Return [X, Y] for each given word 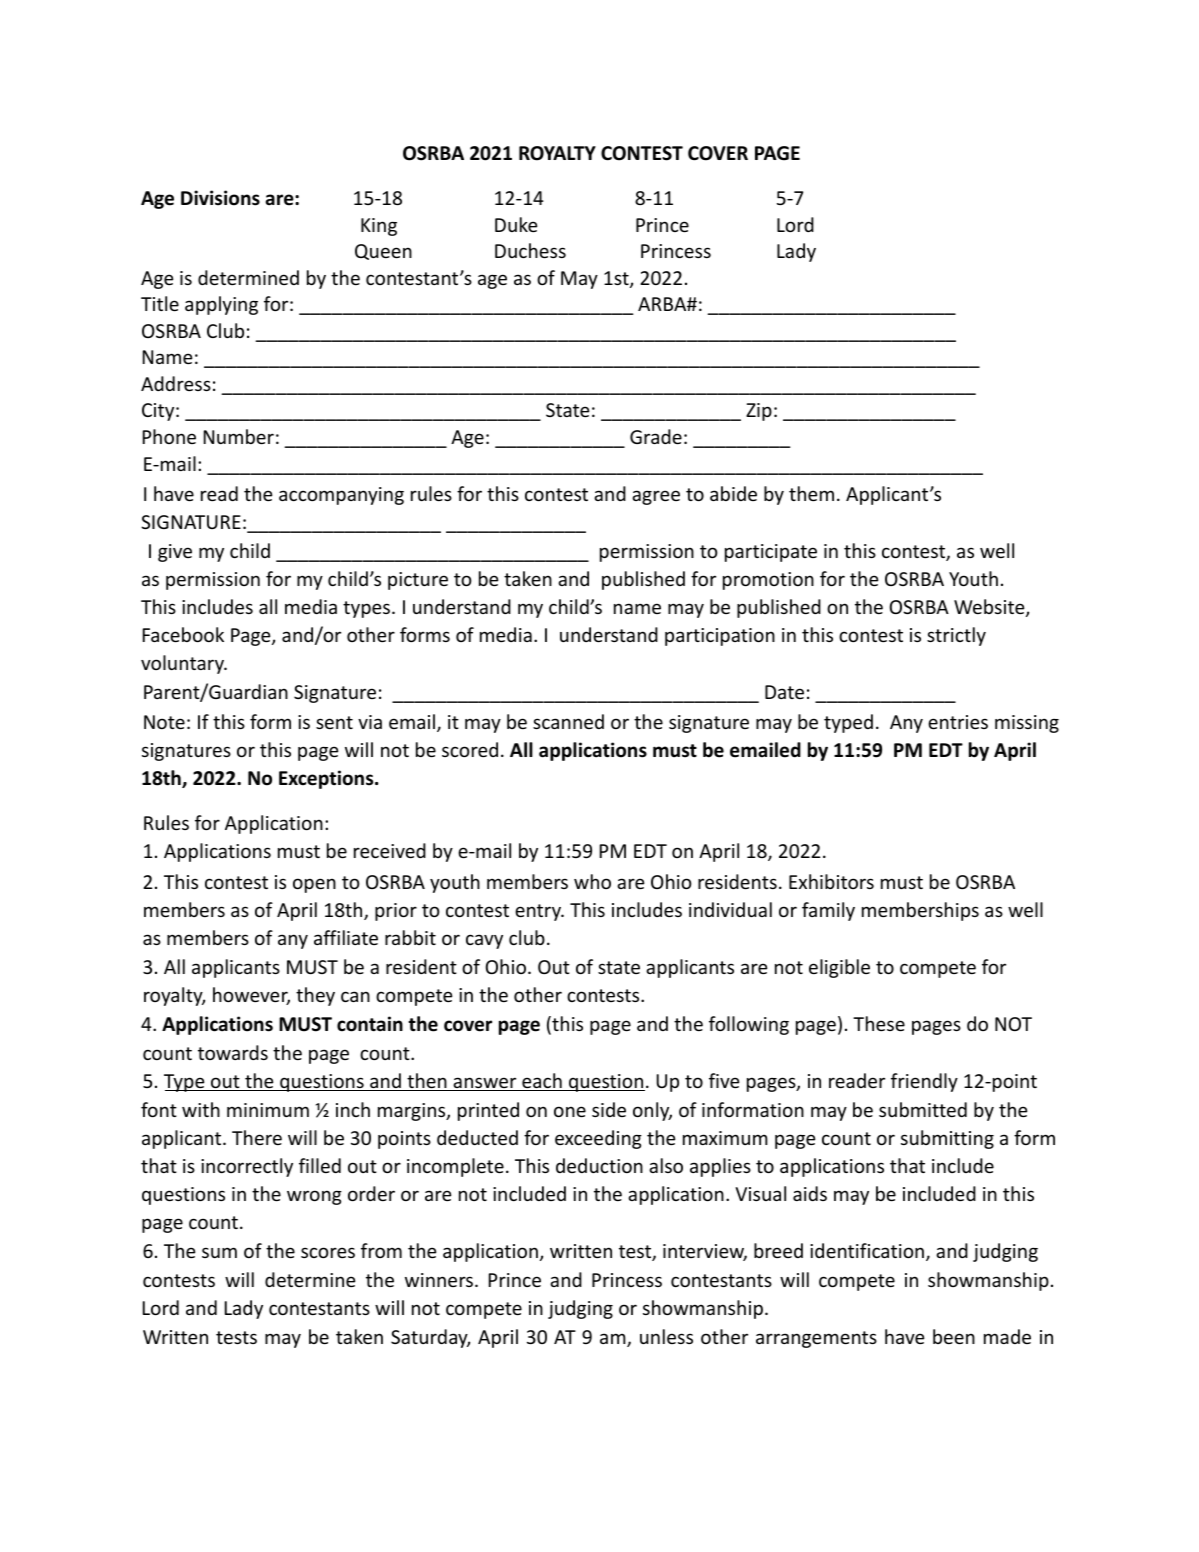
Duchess [530, 250]
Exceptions [327, 779]
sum [219, 1252]
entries [958, 722]
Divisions [220, 198]
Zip [759, 412]
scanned [568, 721]
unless [666, 1336]
